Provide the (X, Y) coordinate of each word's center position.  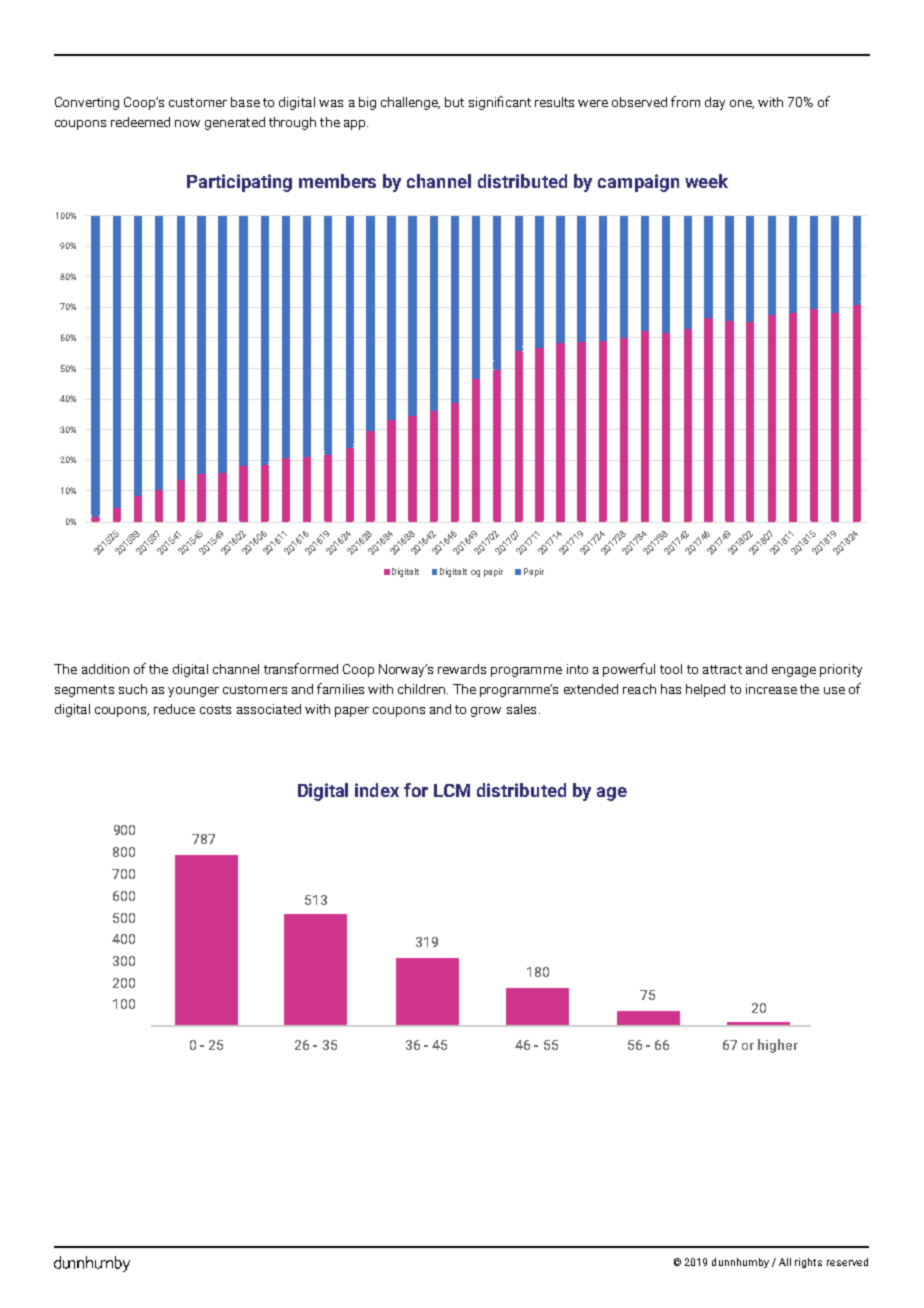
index (377, 790)
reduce (174, 709)
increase (771, 689)
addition (105, 669)
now (187, 123)
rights (808, 1263)
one (742, 104)
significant (500, 103)
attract (722, 669)
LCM (452, 790)
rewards (462, 669)
